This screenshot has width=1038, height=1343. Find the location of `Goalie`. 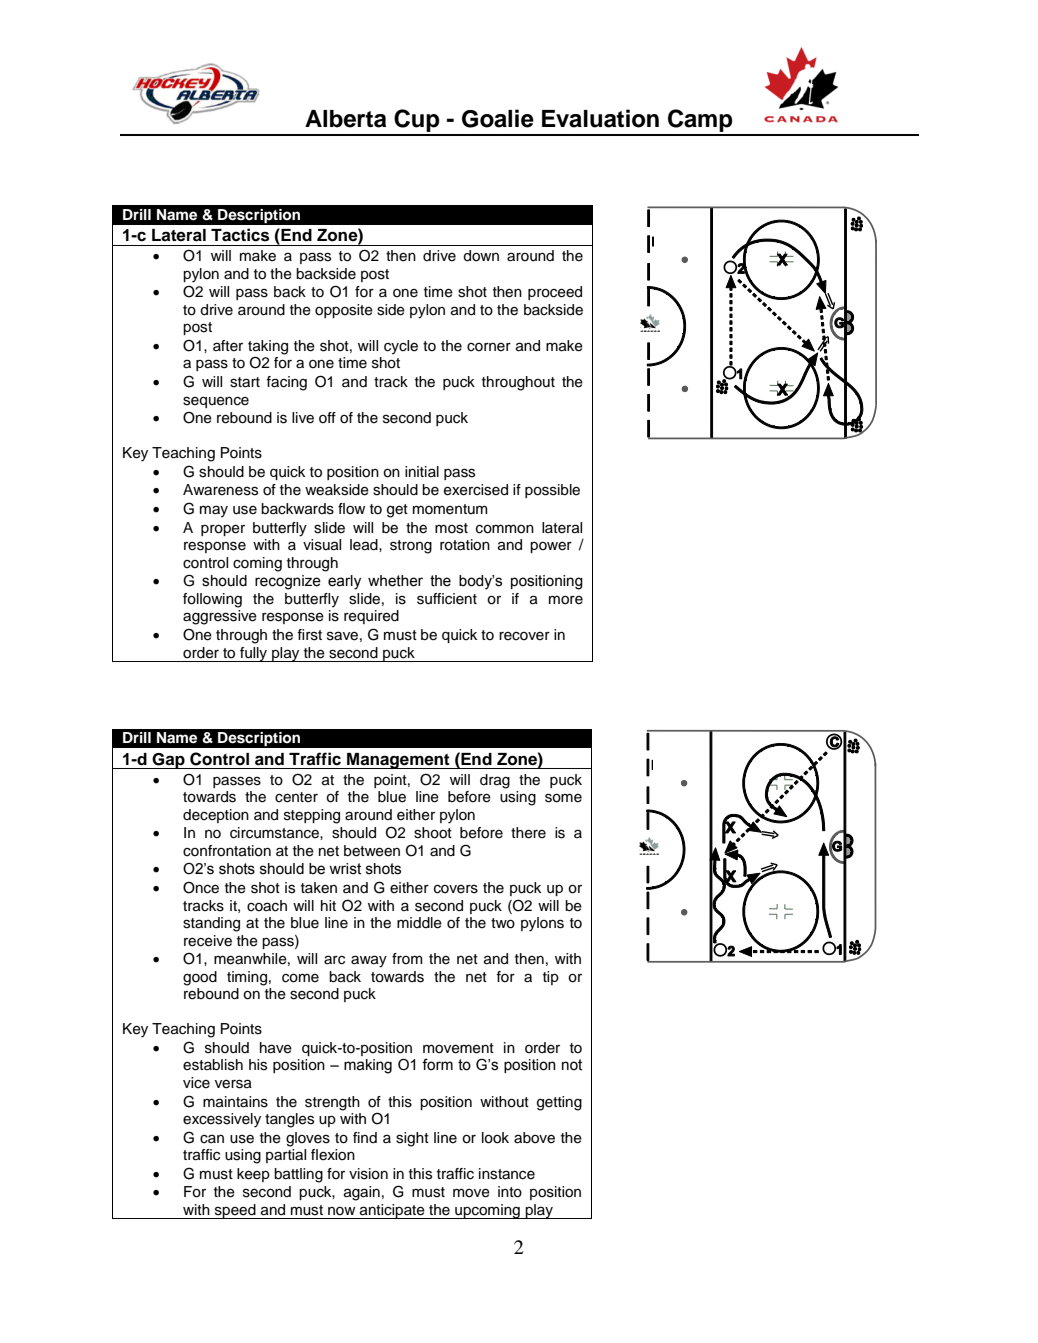

Goalie is located at coordinates (498, 118).
